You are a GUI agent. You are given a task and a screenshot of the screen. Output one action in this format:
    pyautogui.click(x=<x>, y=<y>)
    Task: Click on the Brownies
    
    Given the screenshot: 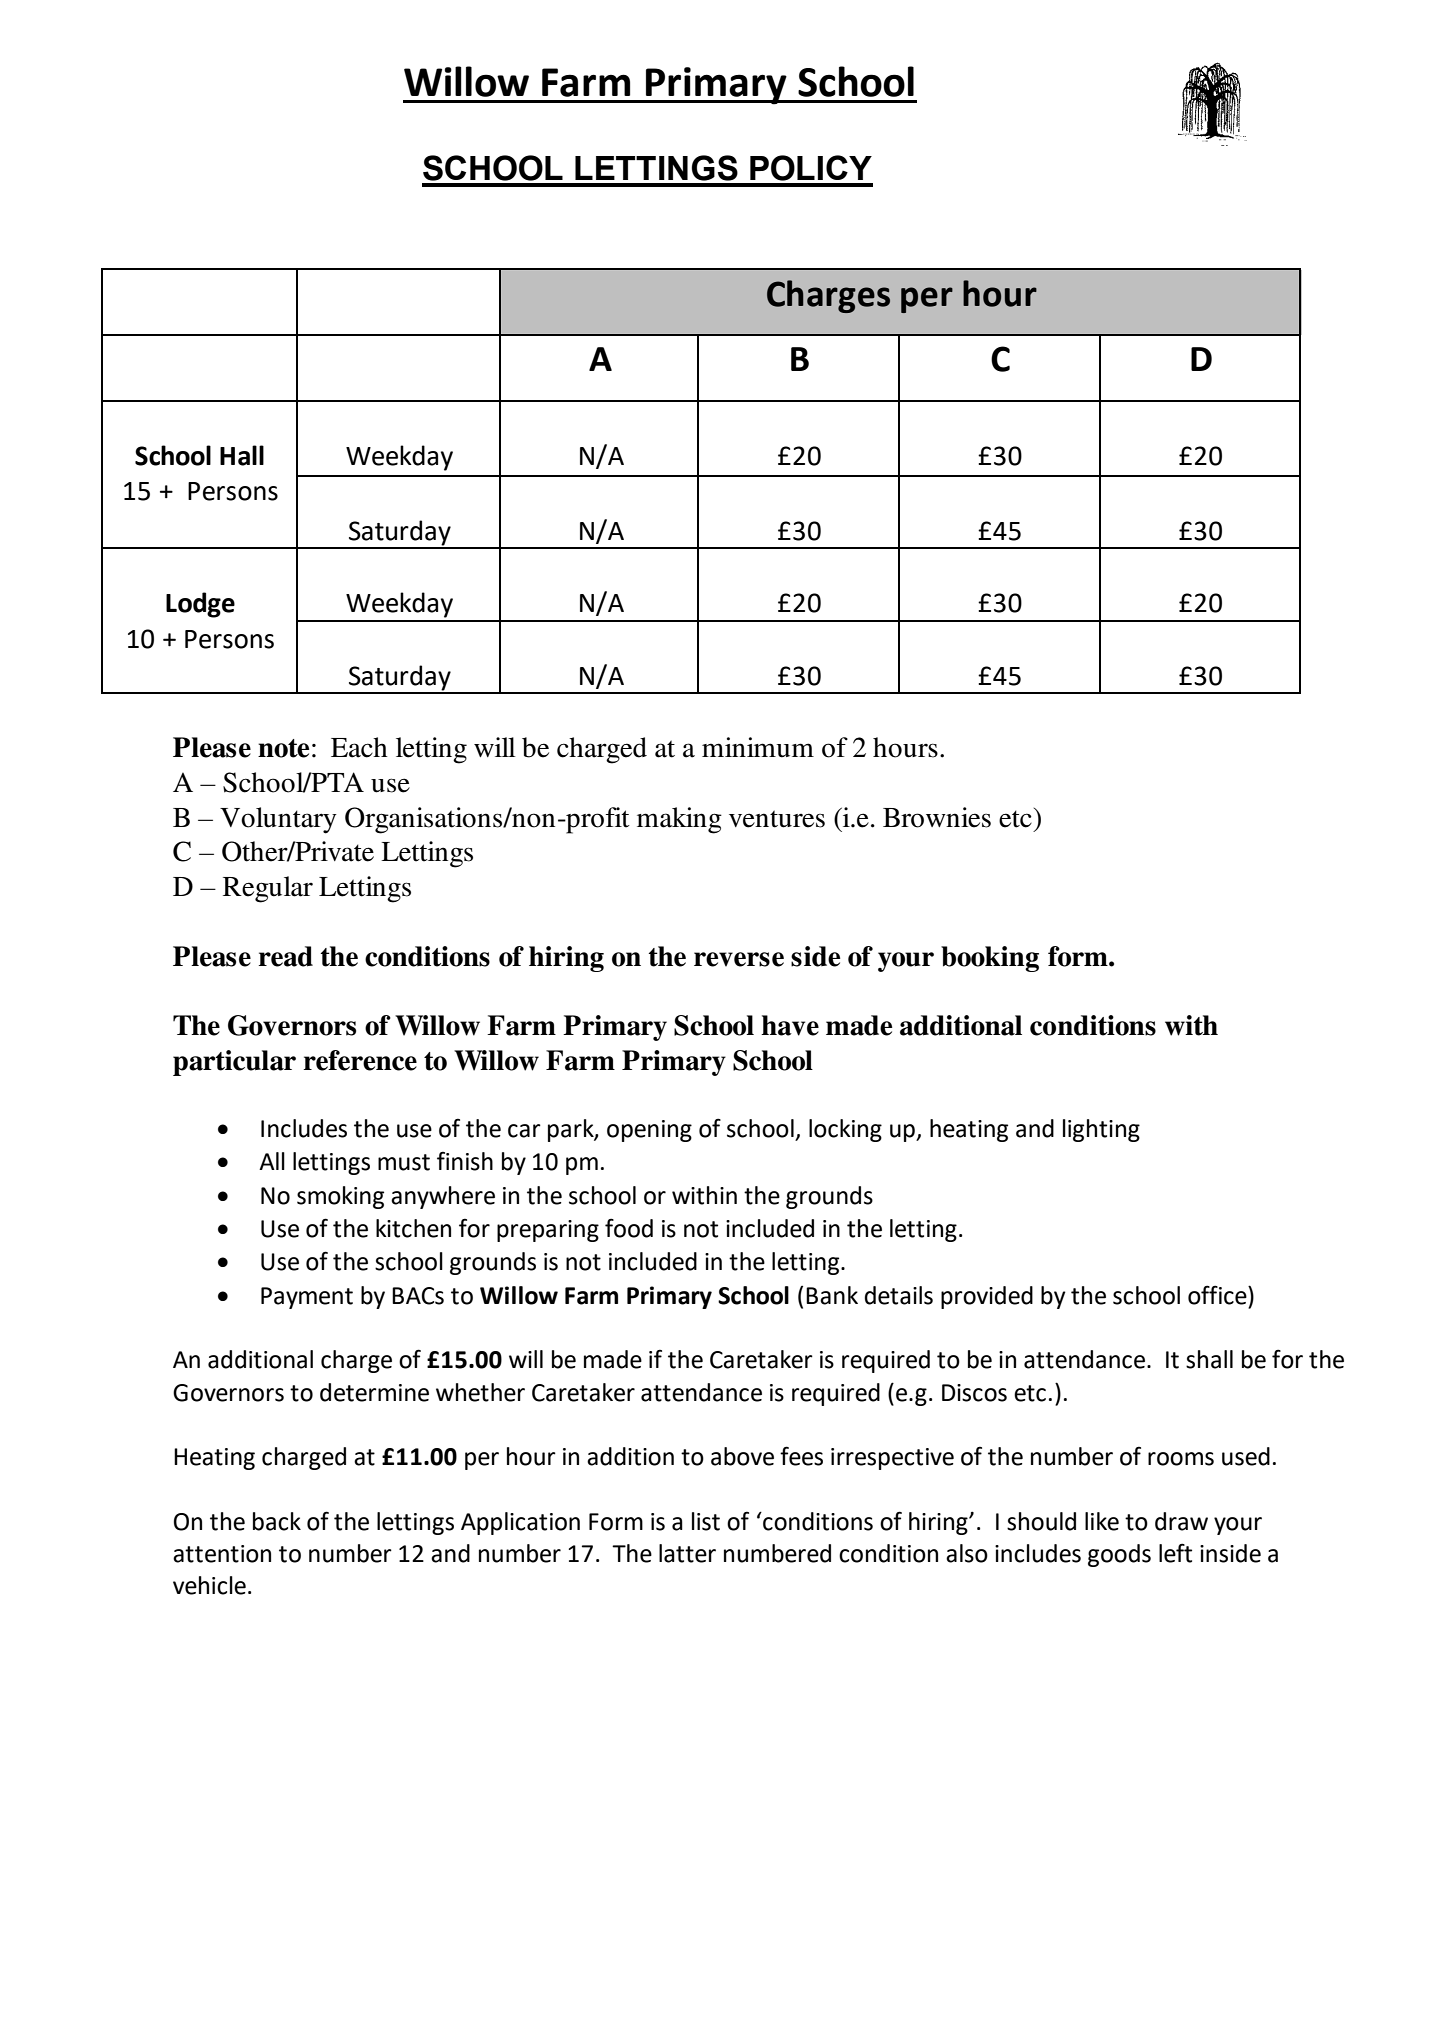 What is the action you would take?
    pyautogui.click(x=937, y=817)
